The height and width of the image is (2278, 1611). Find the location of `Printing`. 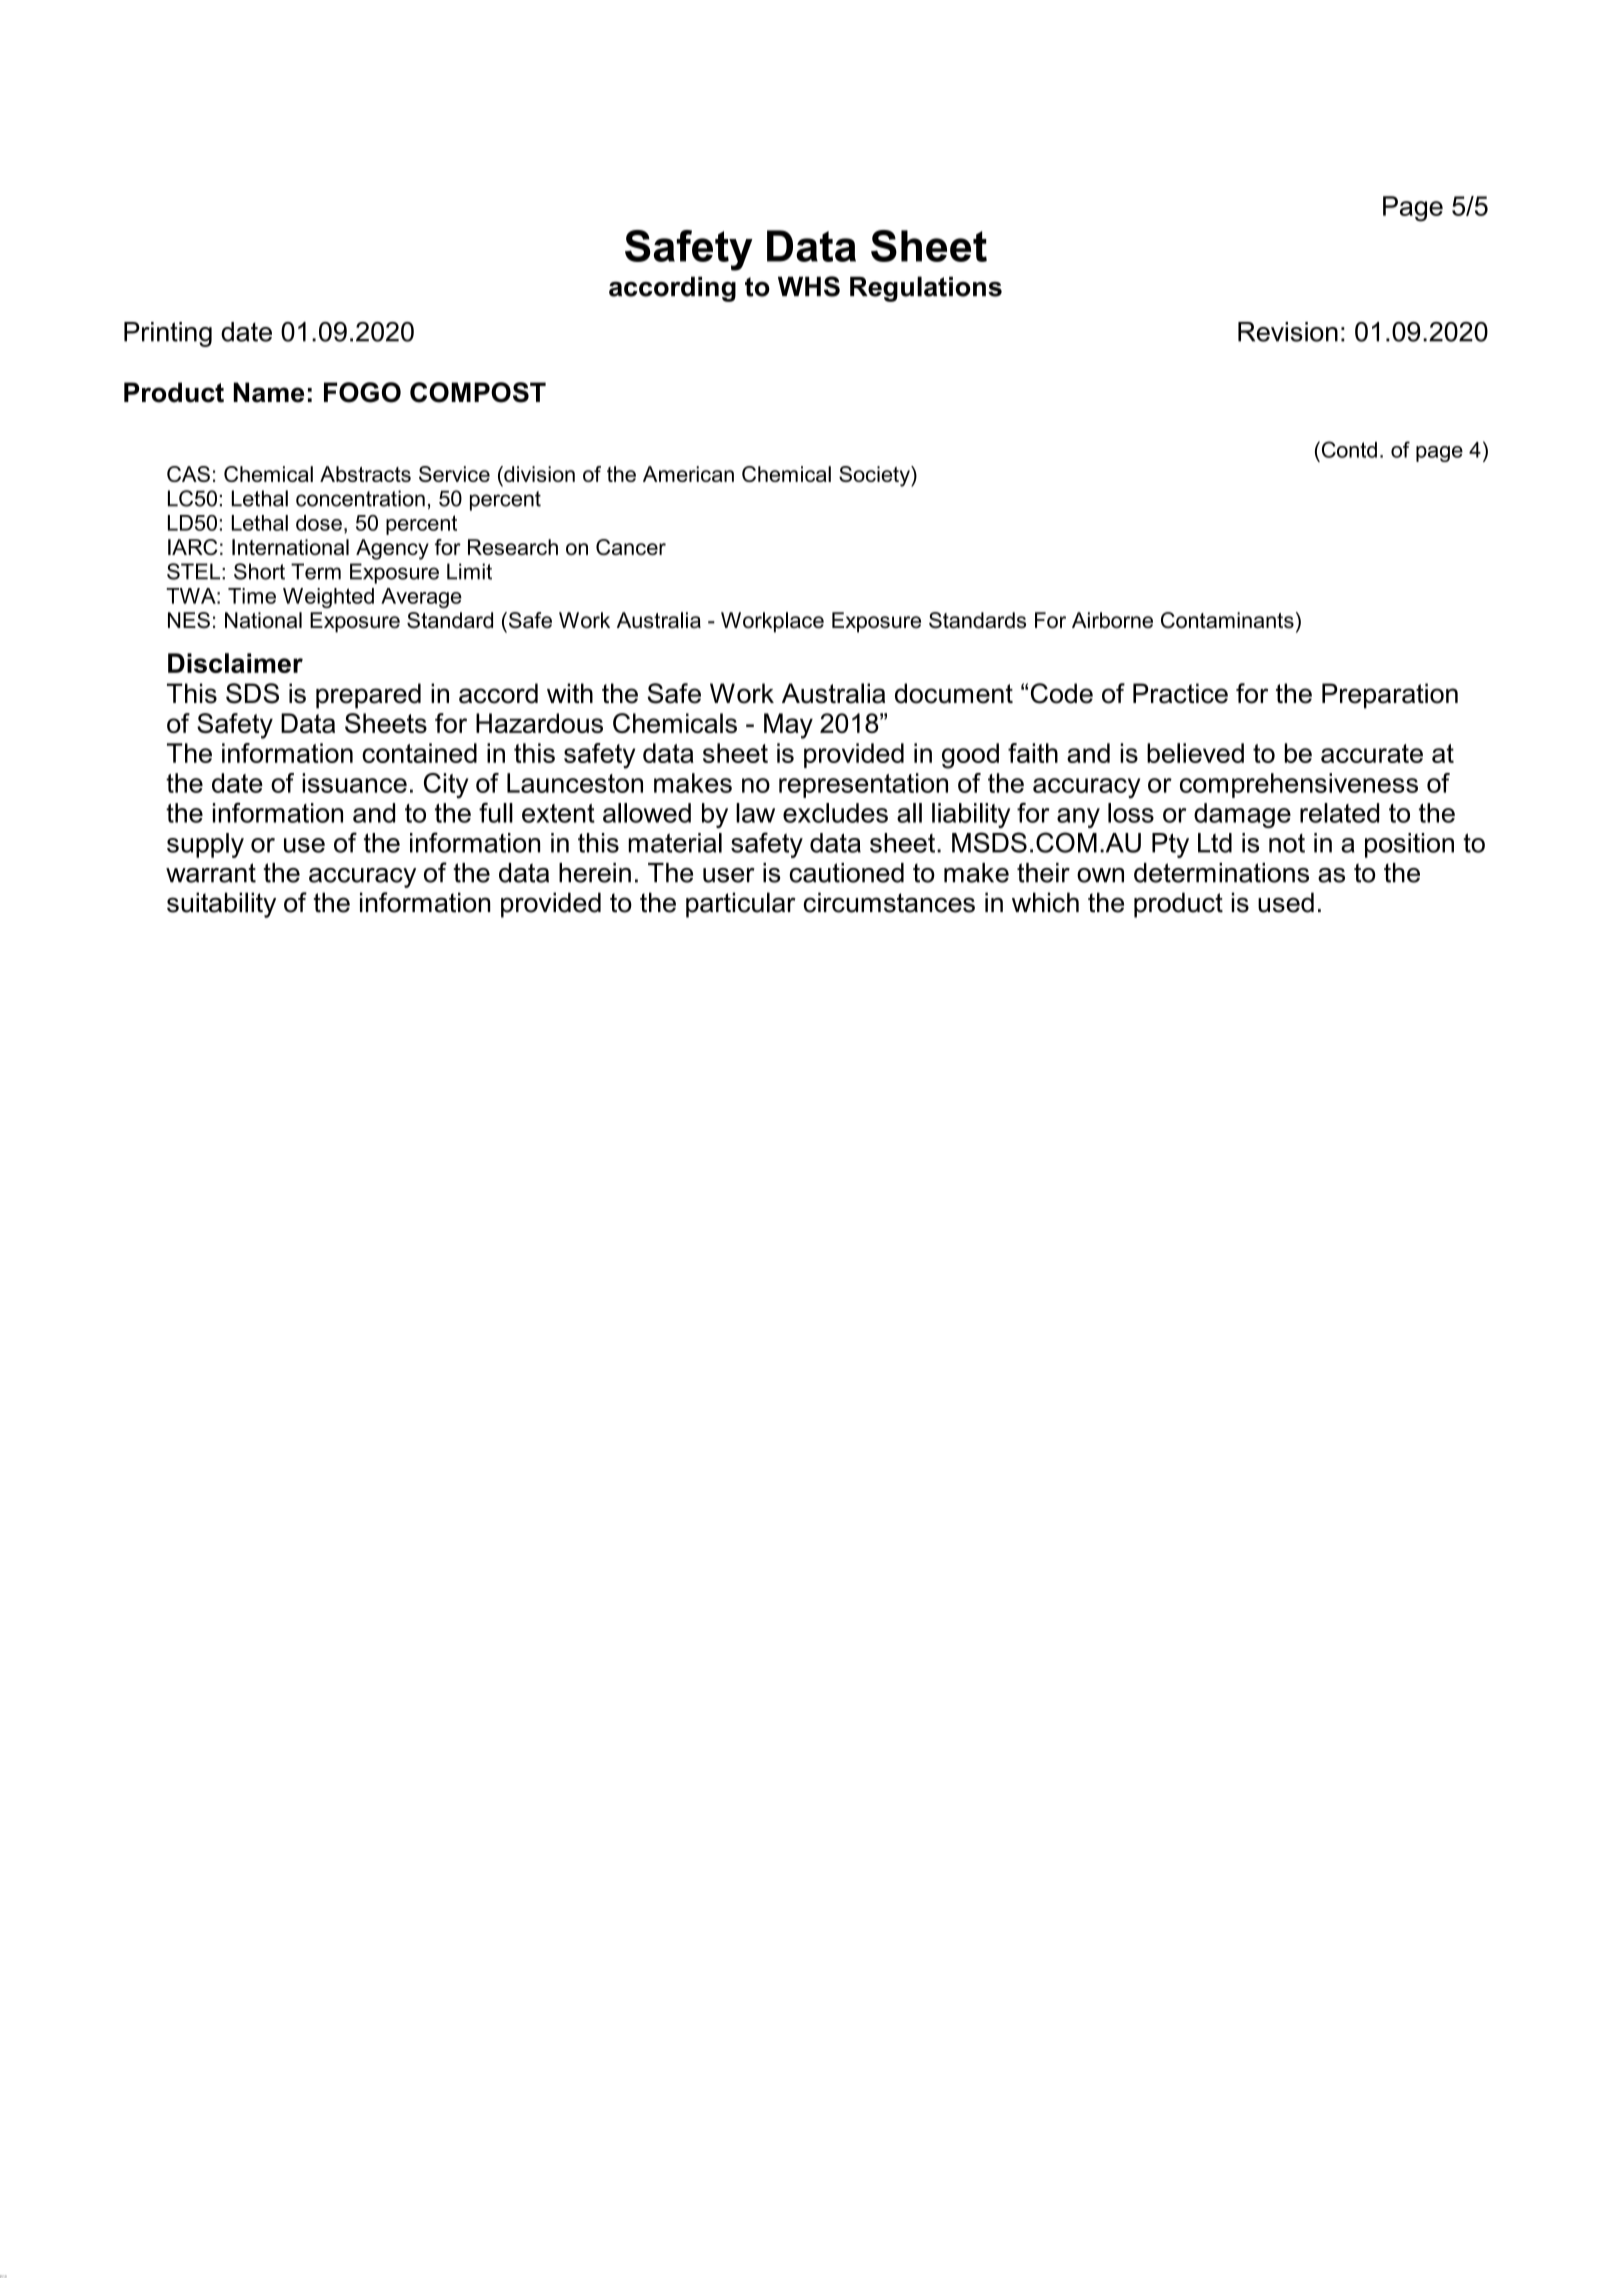

Printing is located at coordinates (168, 334).
